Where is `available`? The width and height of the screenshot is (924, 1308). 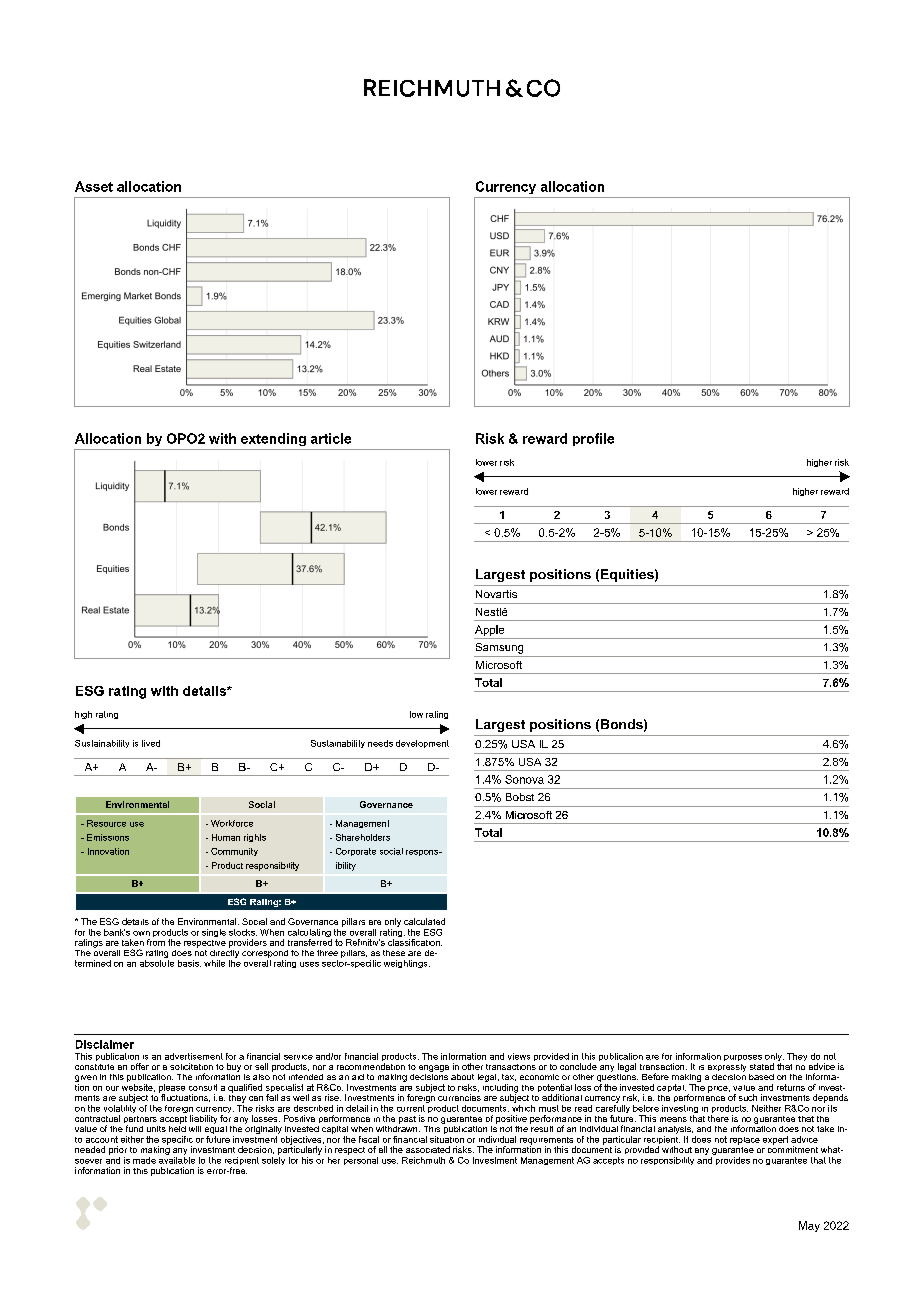
available is located at coordinates (177, 1159).
